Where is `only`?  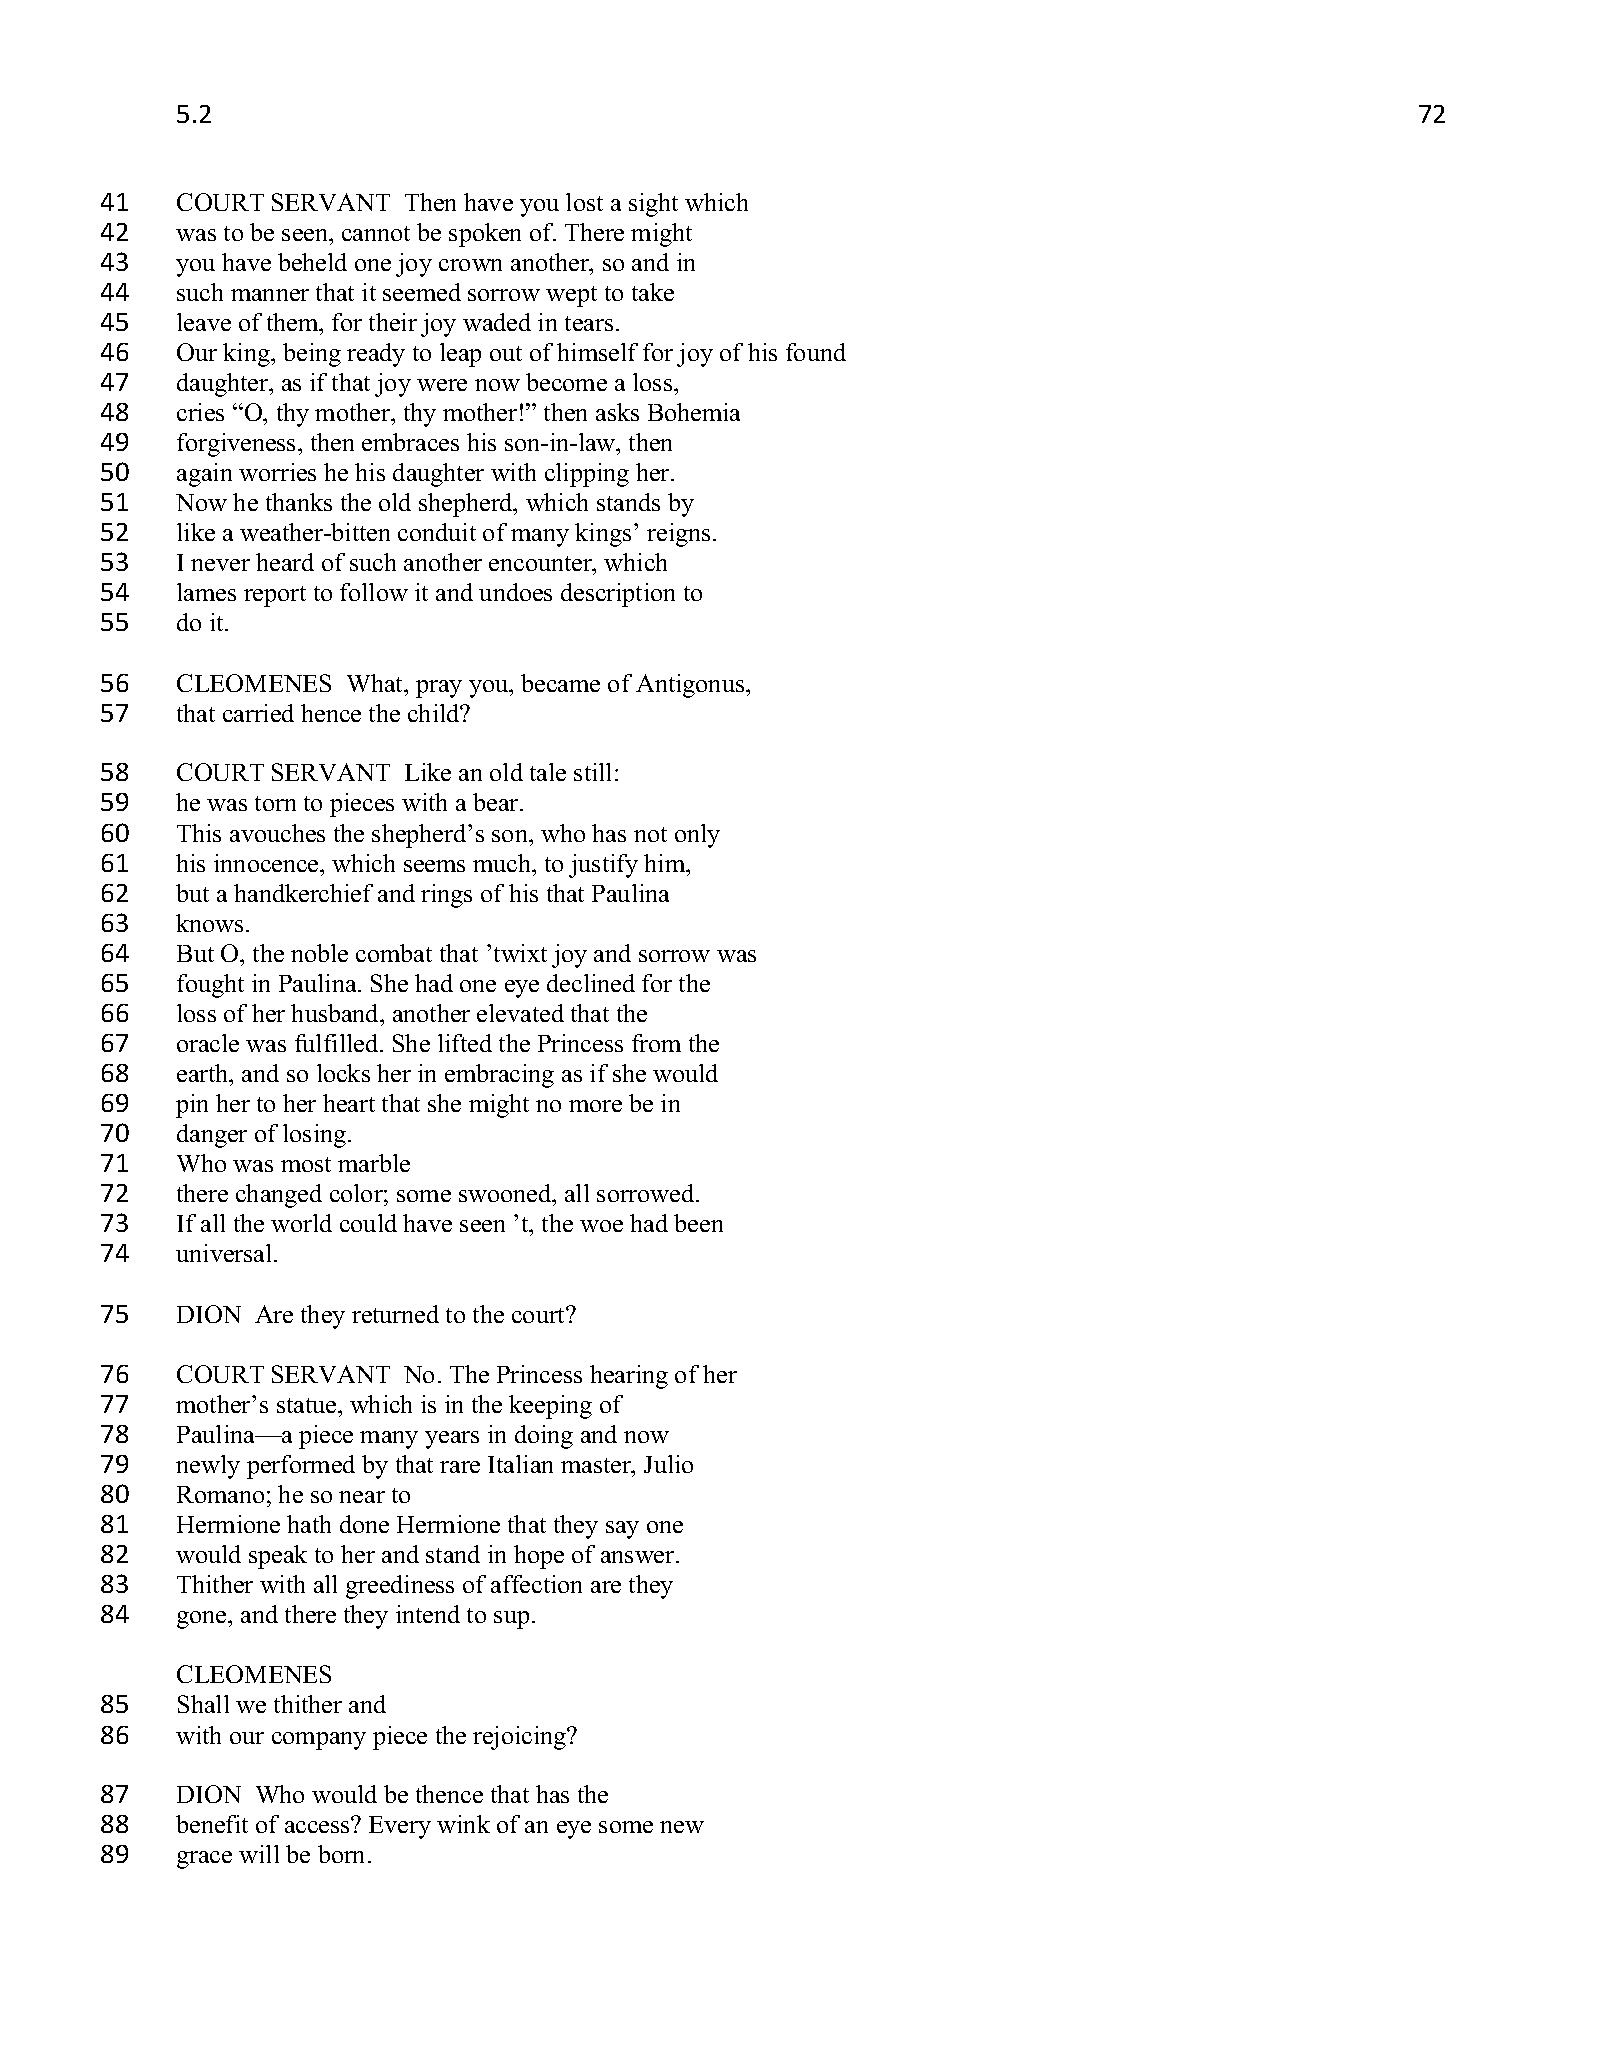 only is located at coordinates (697, 836).
